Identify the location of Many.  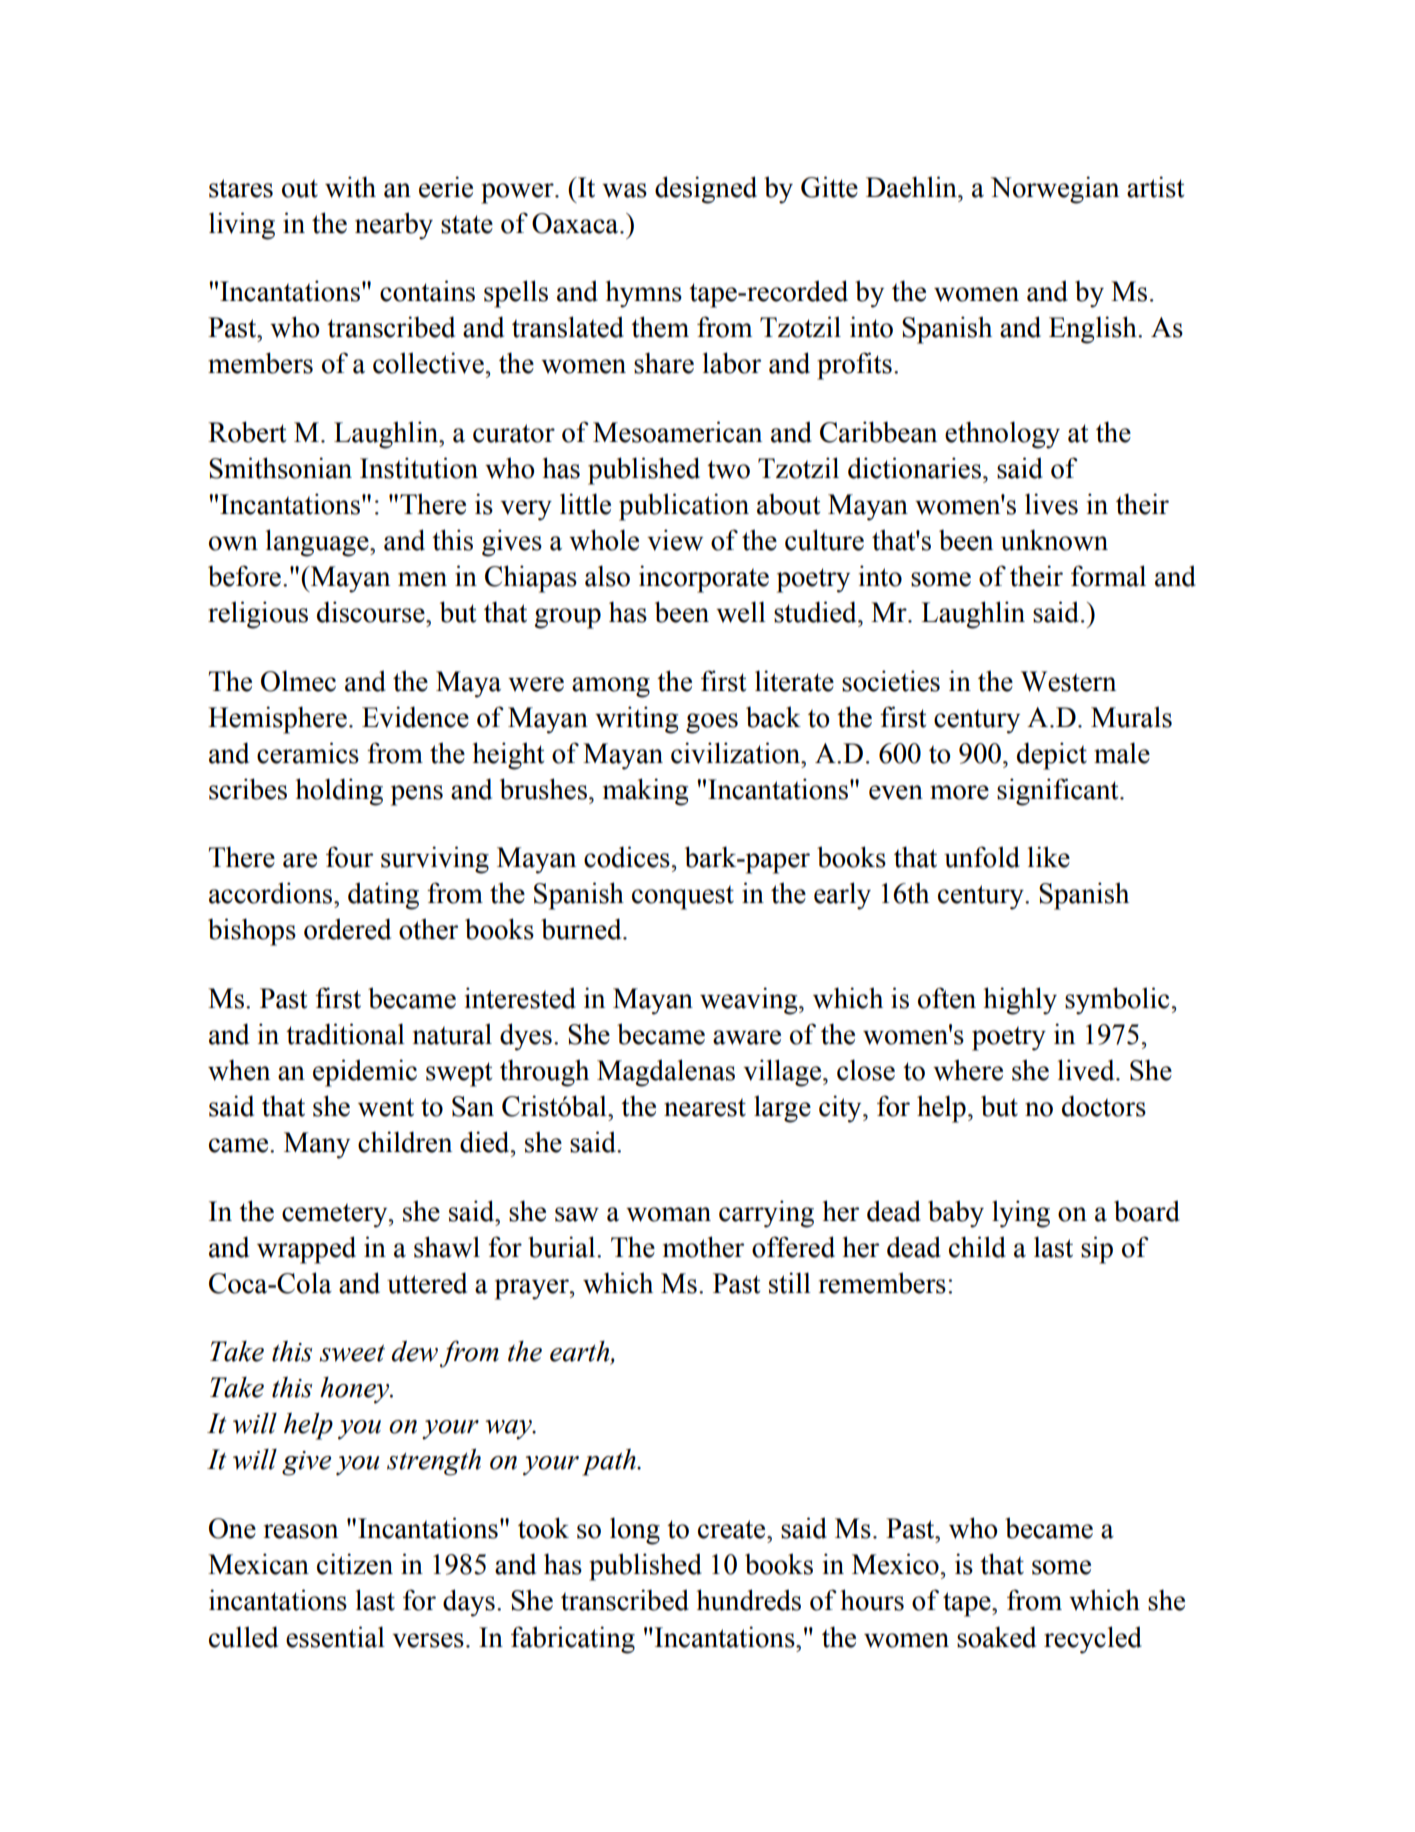
(317, 1145).
